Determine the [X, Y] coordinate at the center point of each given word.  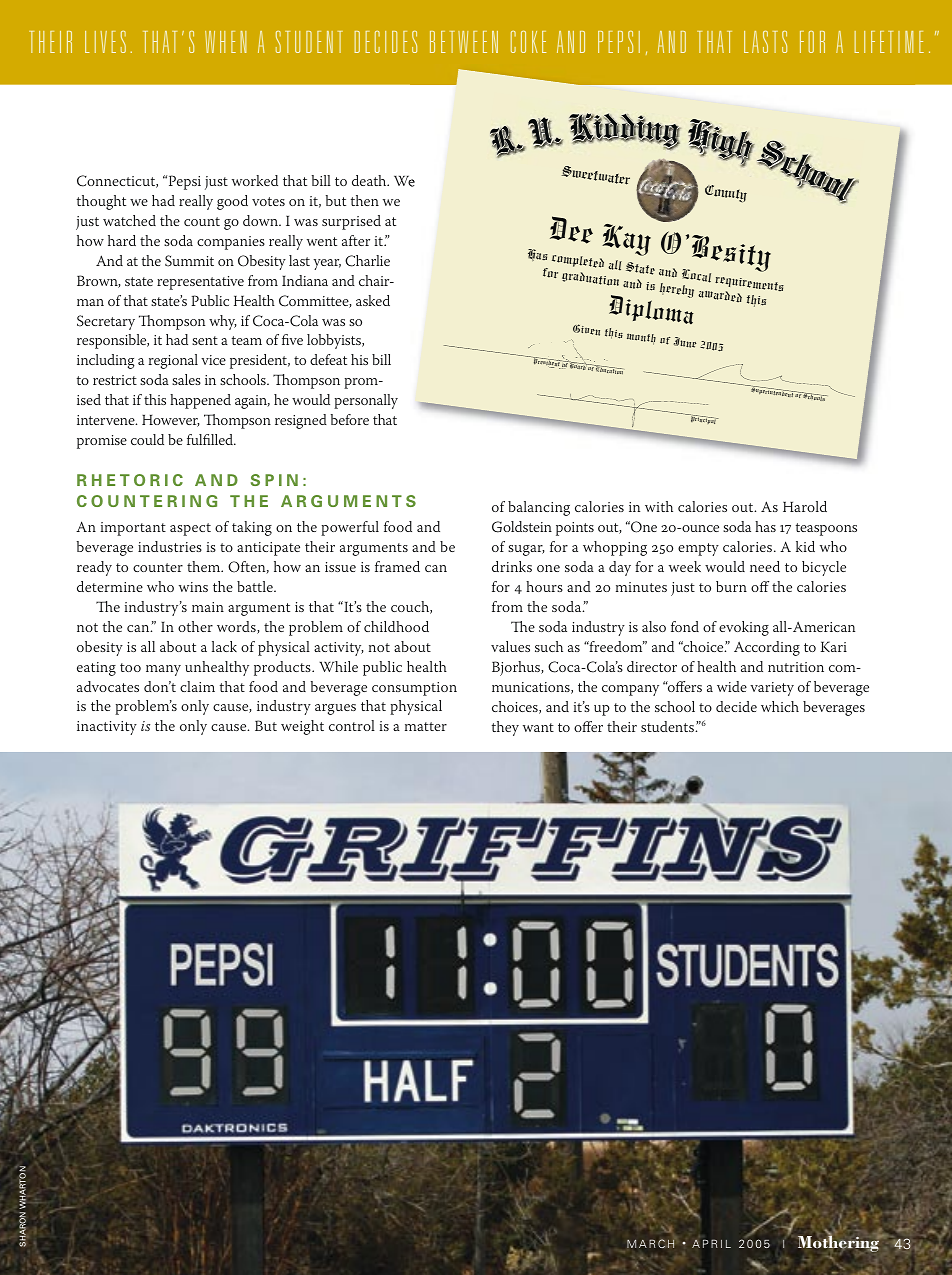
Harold [805, 506]
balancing [539, 508]
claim [197, 686]
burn [731, 586]
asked [373, 300]
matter [426, 726]
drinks [512, 566]
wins [193, 587]
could [147, 439]
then [365, 200]
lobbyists [335, 341]
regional [173, 361]
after [356, 240]
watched [129, 220]
